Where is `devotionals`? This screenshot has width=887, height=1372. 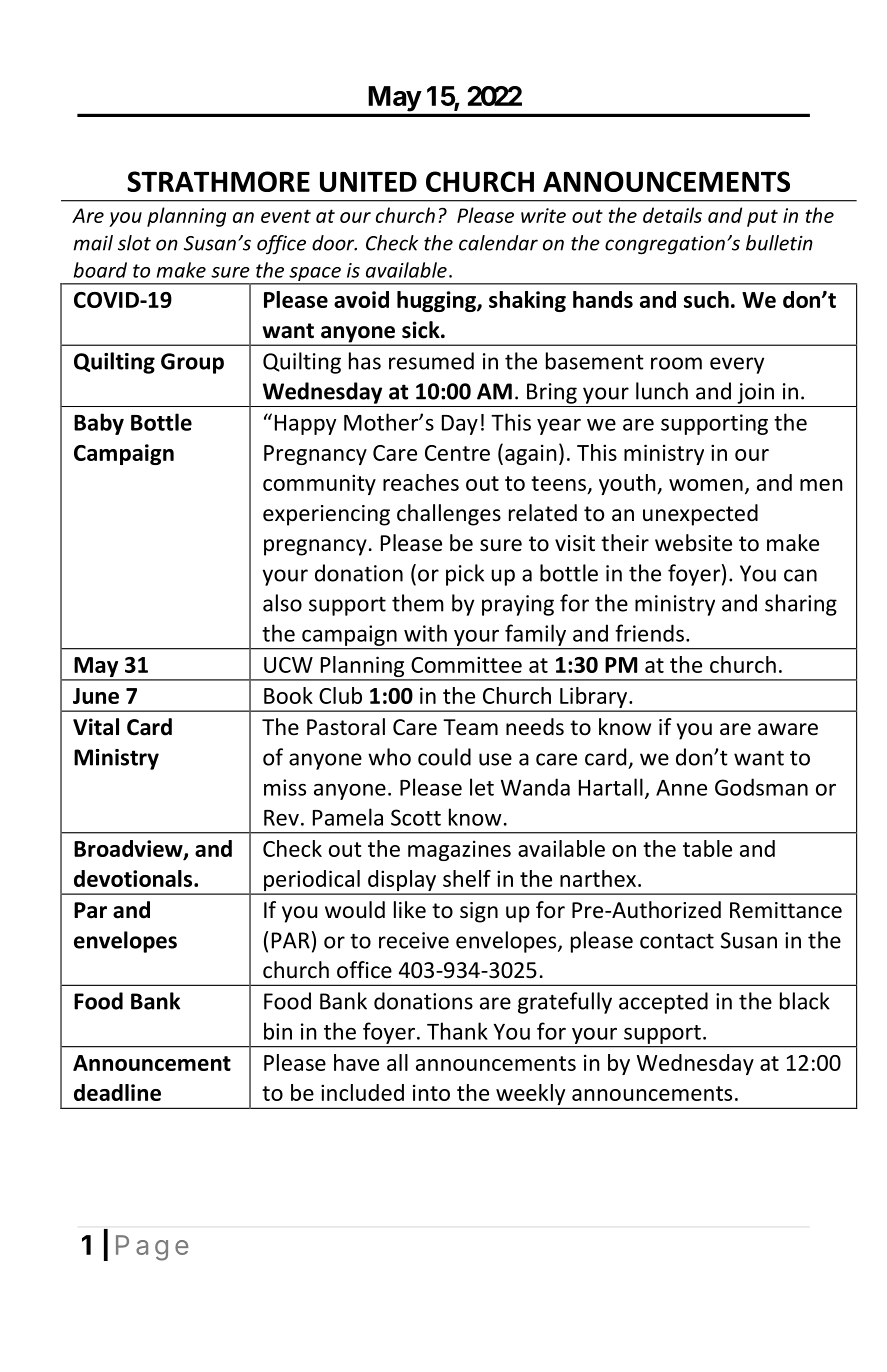
devotionals is located at coordinates (134, 878).
